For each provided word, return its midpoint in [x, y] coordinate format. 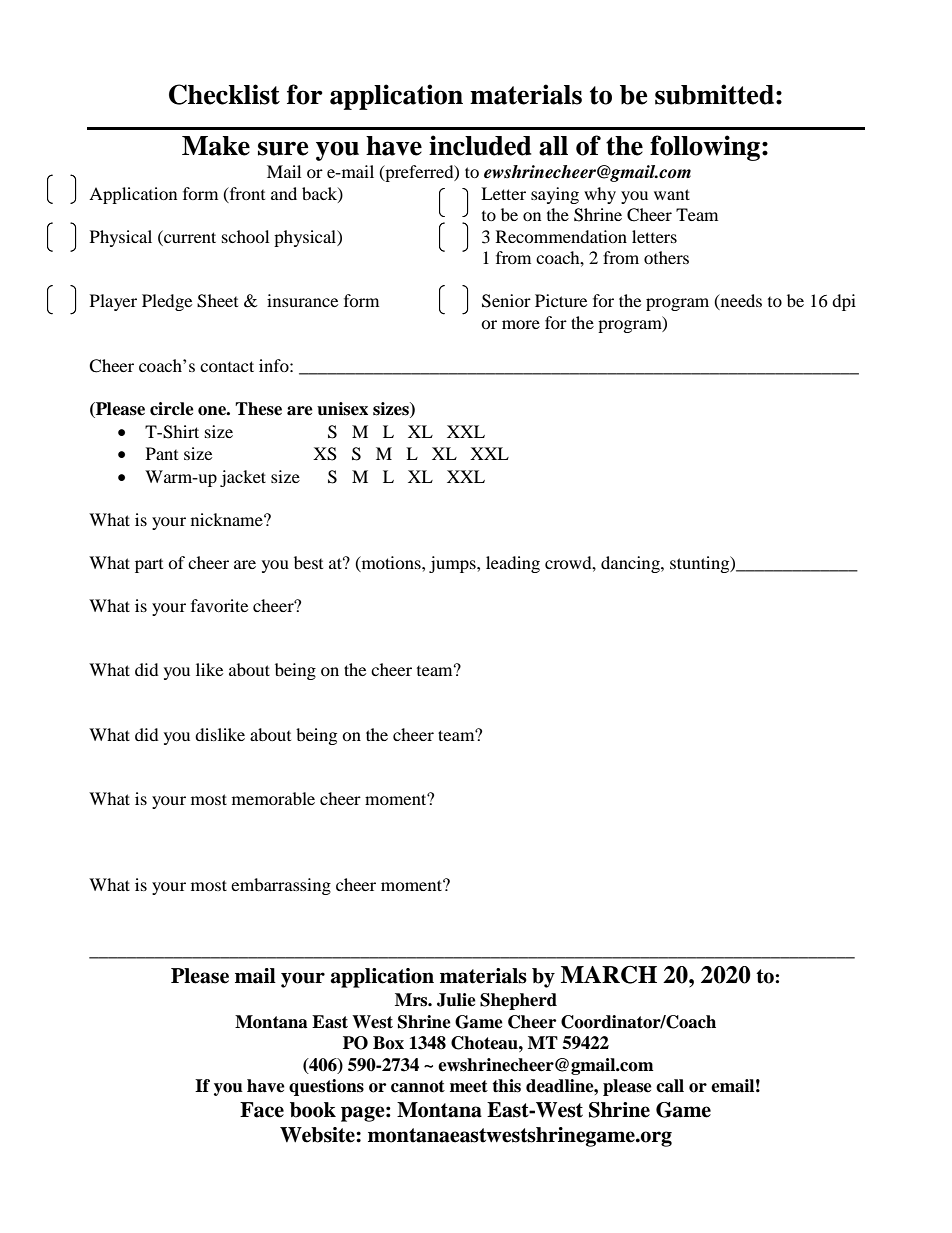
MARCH [609, 975]
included [480, 145]
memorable [273, 798]
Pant [162, 453]
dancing [631, 564]
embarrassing [281, 886]
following [706, 148]
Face [262, 1110]
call [670, 1086]
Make [216, 146]
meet [469, 1086]
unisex [342, 409]
